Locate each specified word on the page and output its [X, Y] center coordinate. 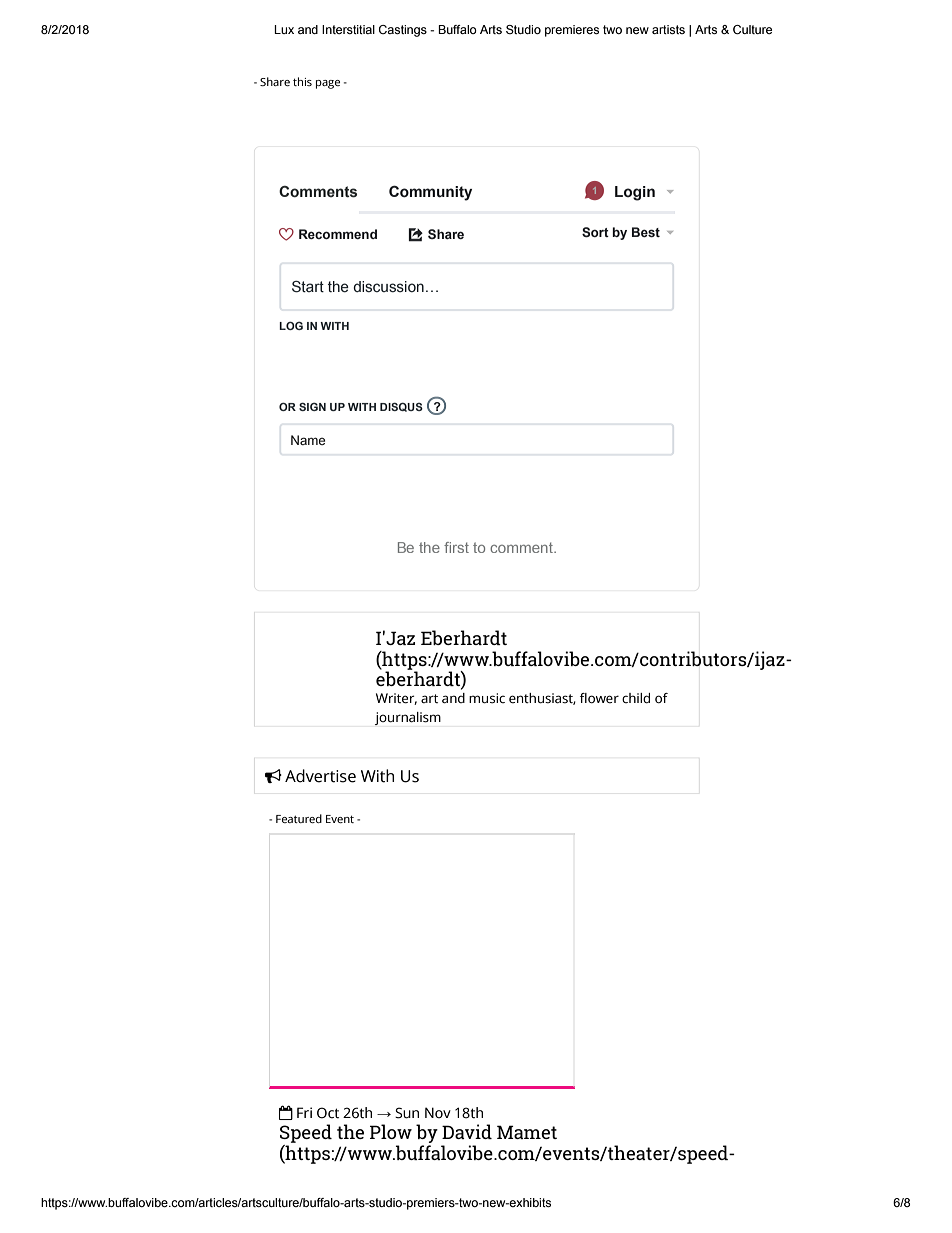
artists [668, 29]
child [636, 698]
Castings [403, 31]
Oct [328, 1113]
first [456, 547]
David [467, 1131]
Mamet [527, 1132]
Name [308, 440]
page [328, 84]
